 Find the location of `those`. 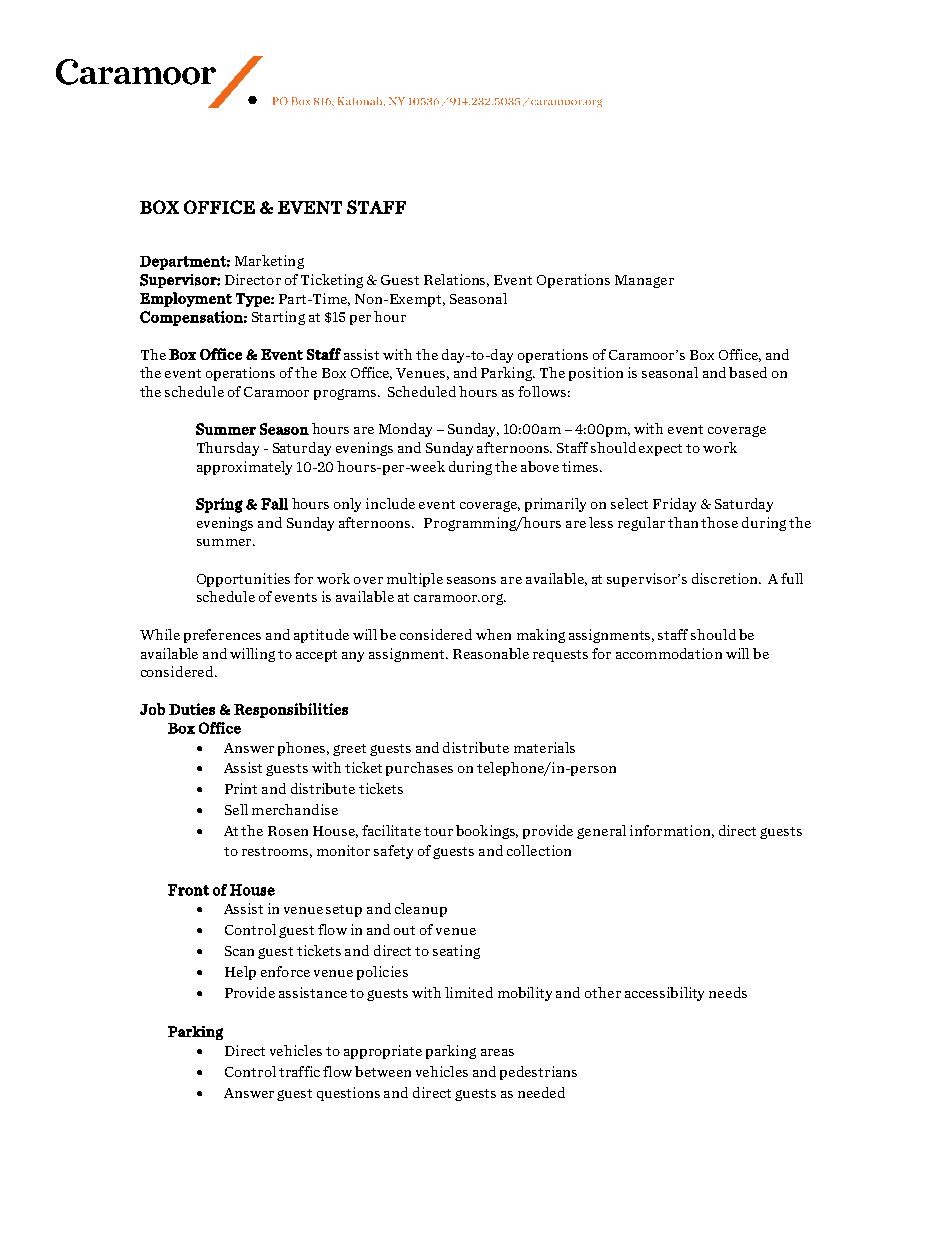

those is located at coordinates (719, 522).
